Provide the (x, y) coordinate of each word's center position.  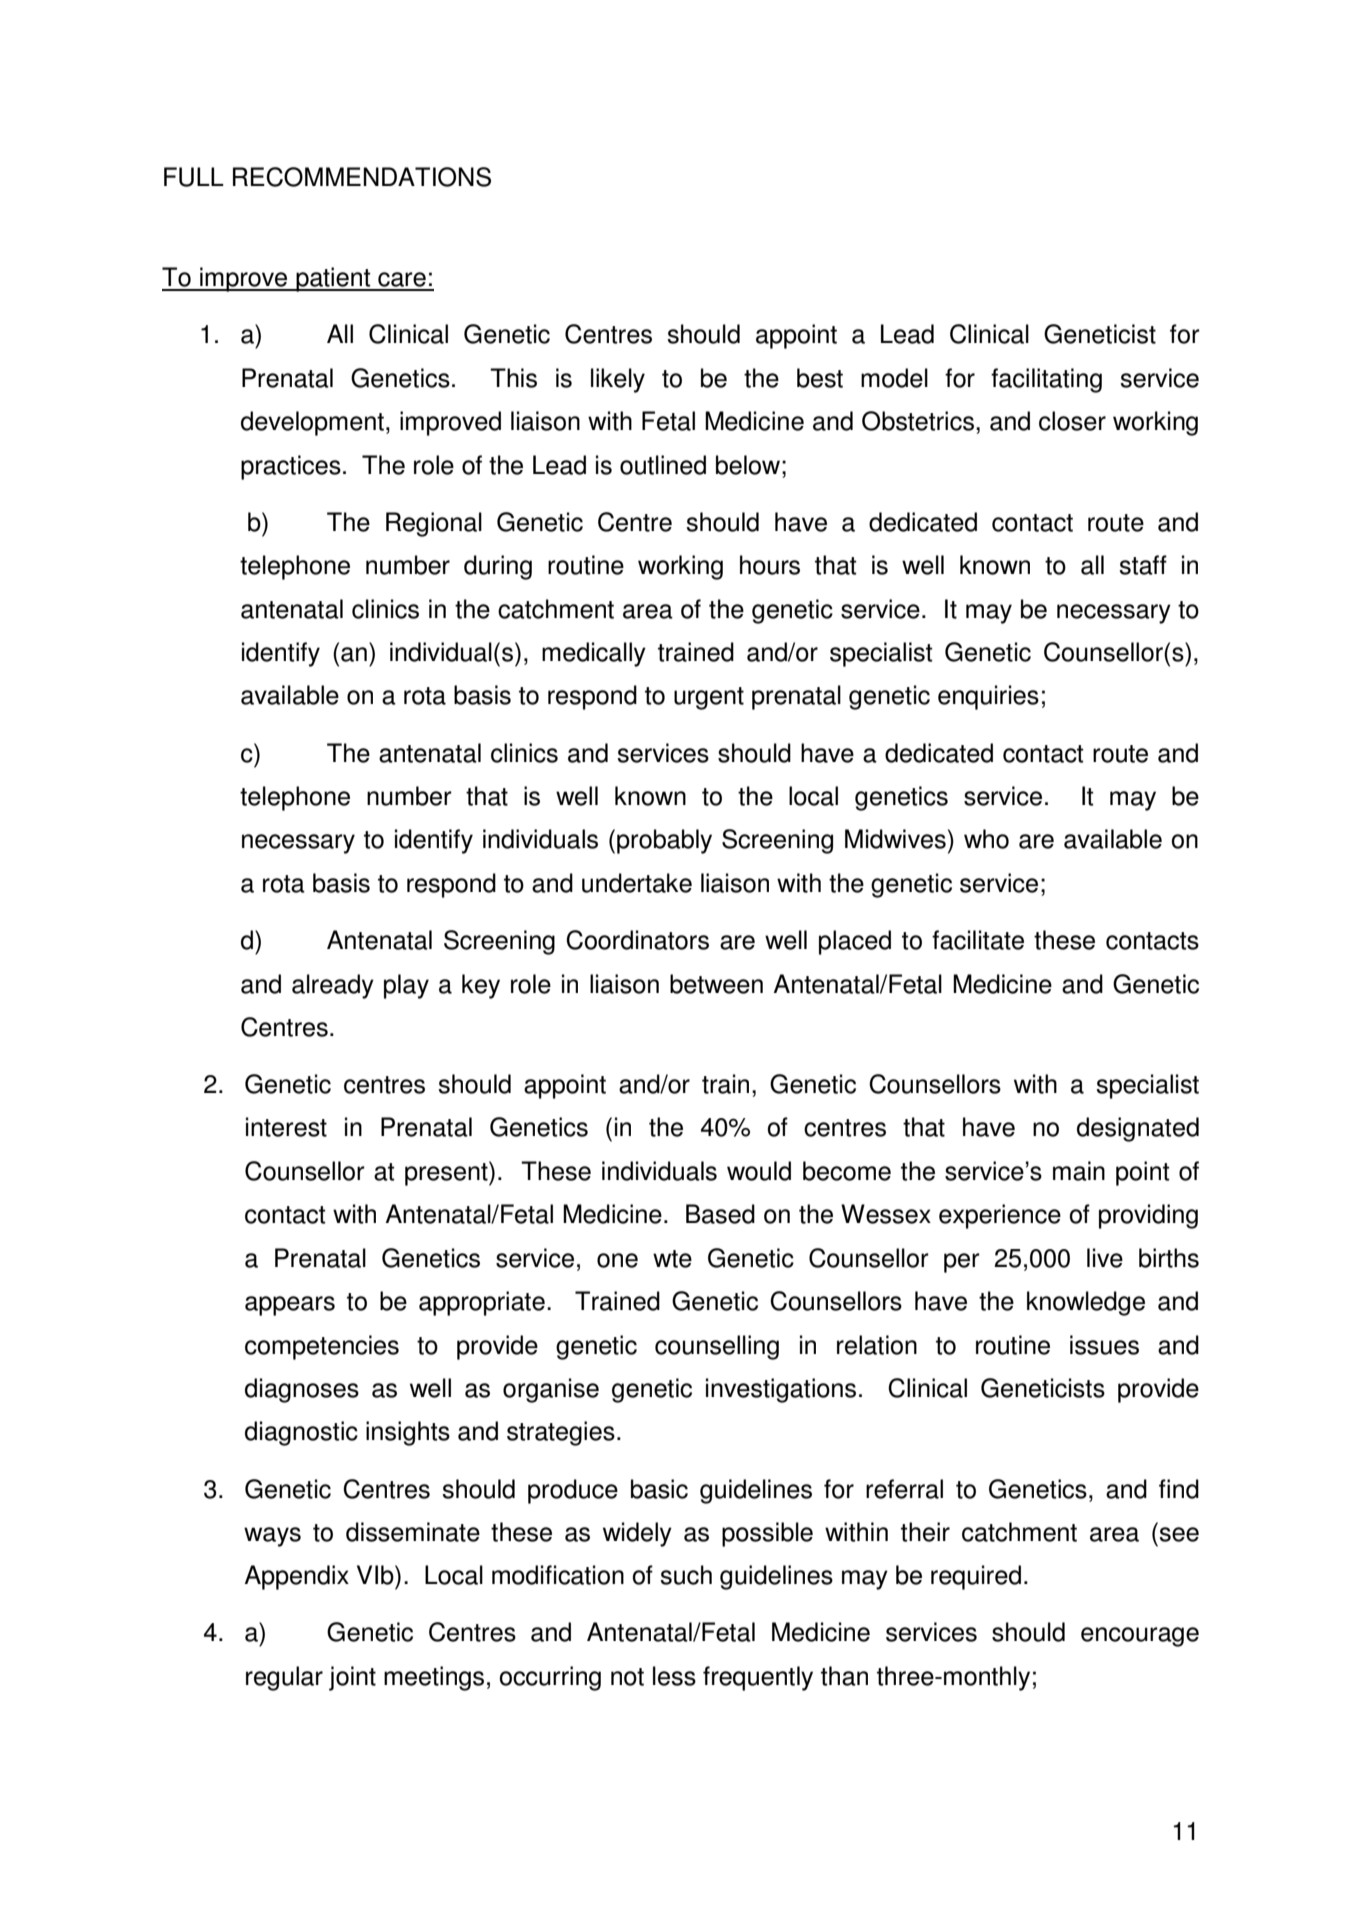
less (674, 1676)
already (333, 986)
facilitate (978, 940)
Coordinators (637, 940)
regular (284, 1678)
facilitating (1046, 380)
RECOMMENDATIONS (362, 177)
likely (618, 380)
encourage (1140, 1637)
